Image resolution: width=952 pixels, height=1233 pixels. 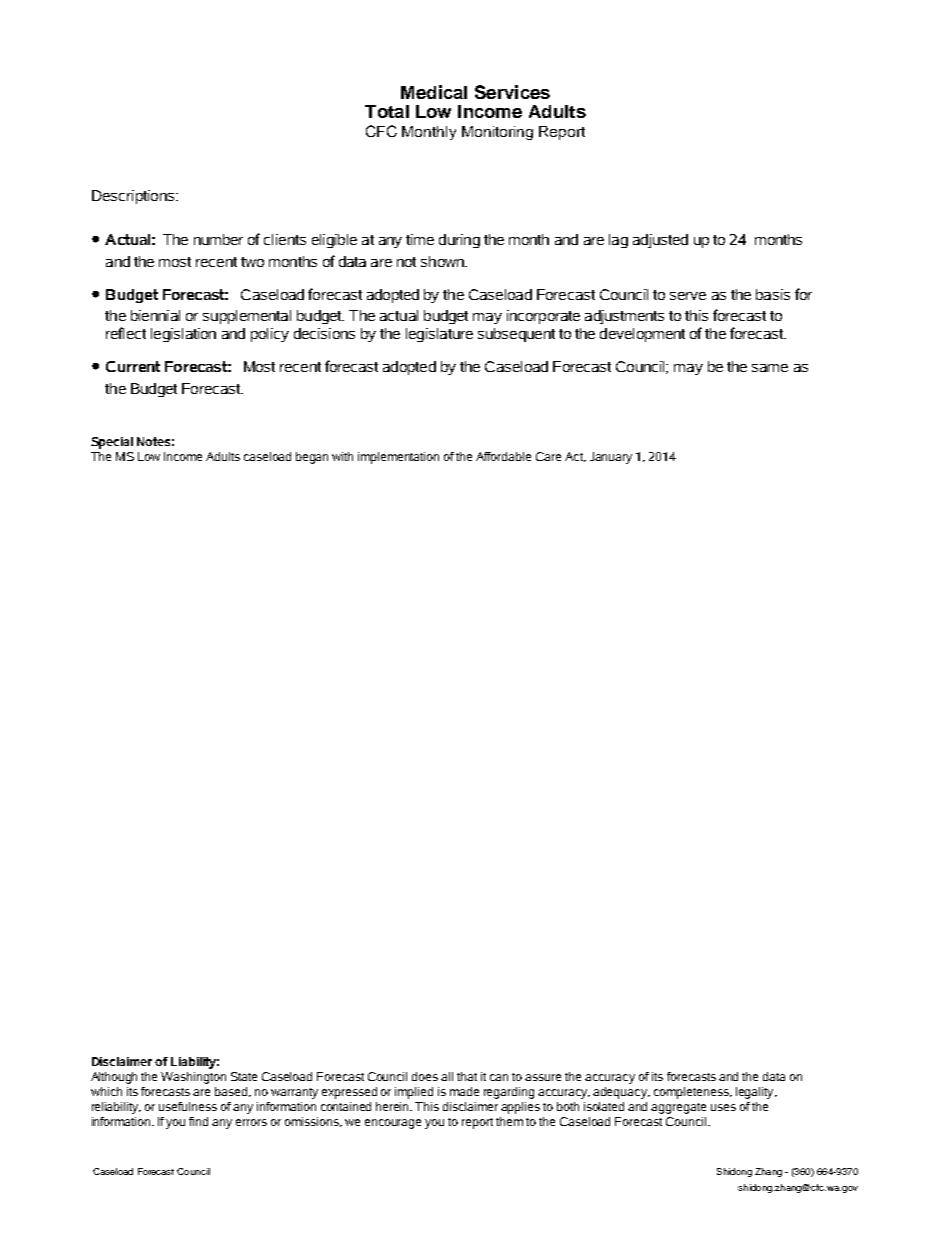 I want to click on all, so click(x=447, y=1076).
